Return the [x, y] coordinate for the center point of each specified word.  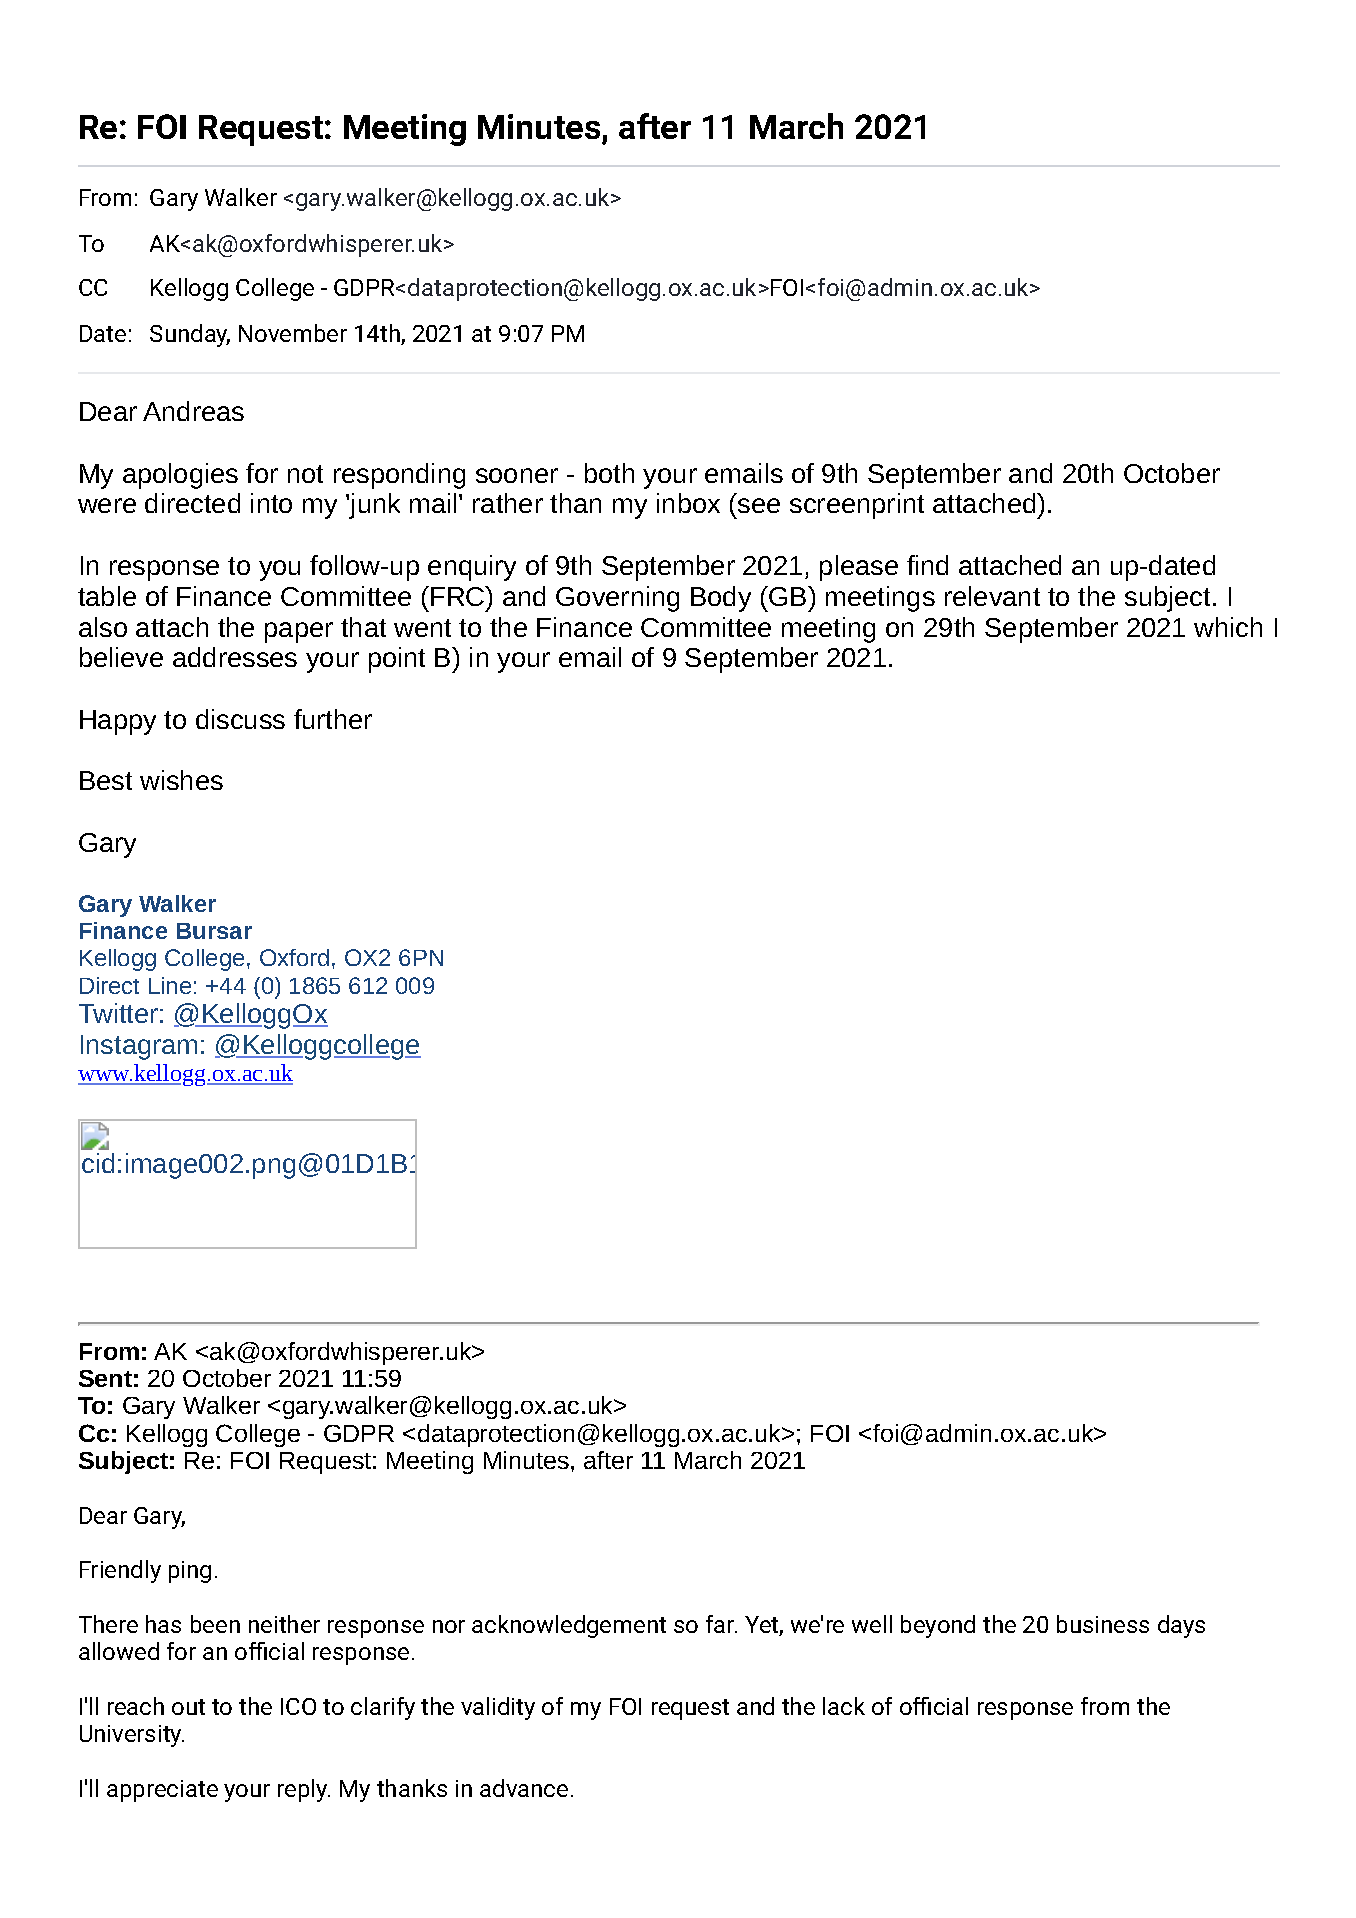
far [721, 1624]
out [188, 1707]
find [927, 565]
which [1228, 627]
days [1181, 1626]
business [1103, 1624]
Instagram [139, 1047]
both [609, 473]
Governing [617, 599]
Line [170, 985]
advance [524, 1788]
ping [190, 1572]
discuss [240, 719]
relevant [992, 596]
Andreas [193, 411]
